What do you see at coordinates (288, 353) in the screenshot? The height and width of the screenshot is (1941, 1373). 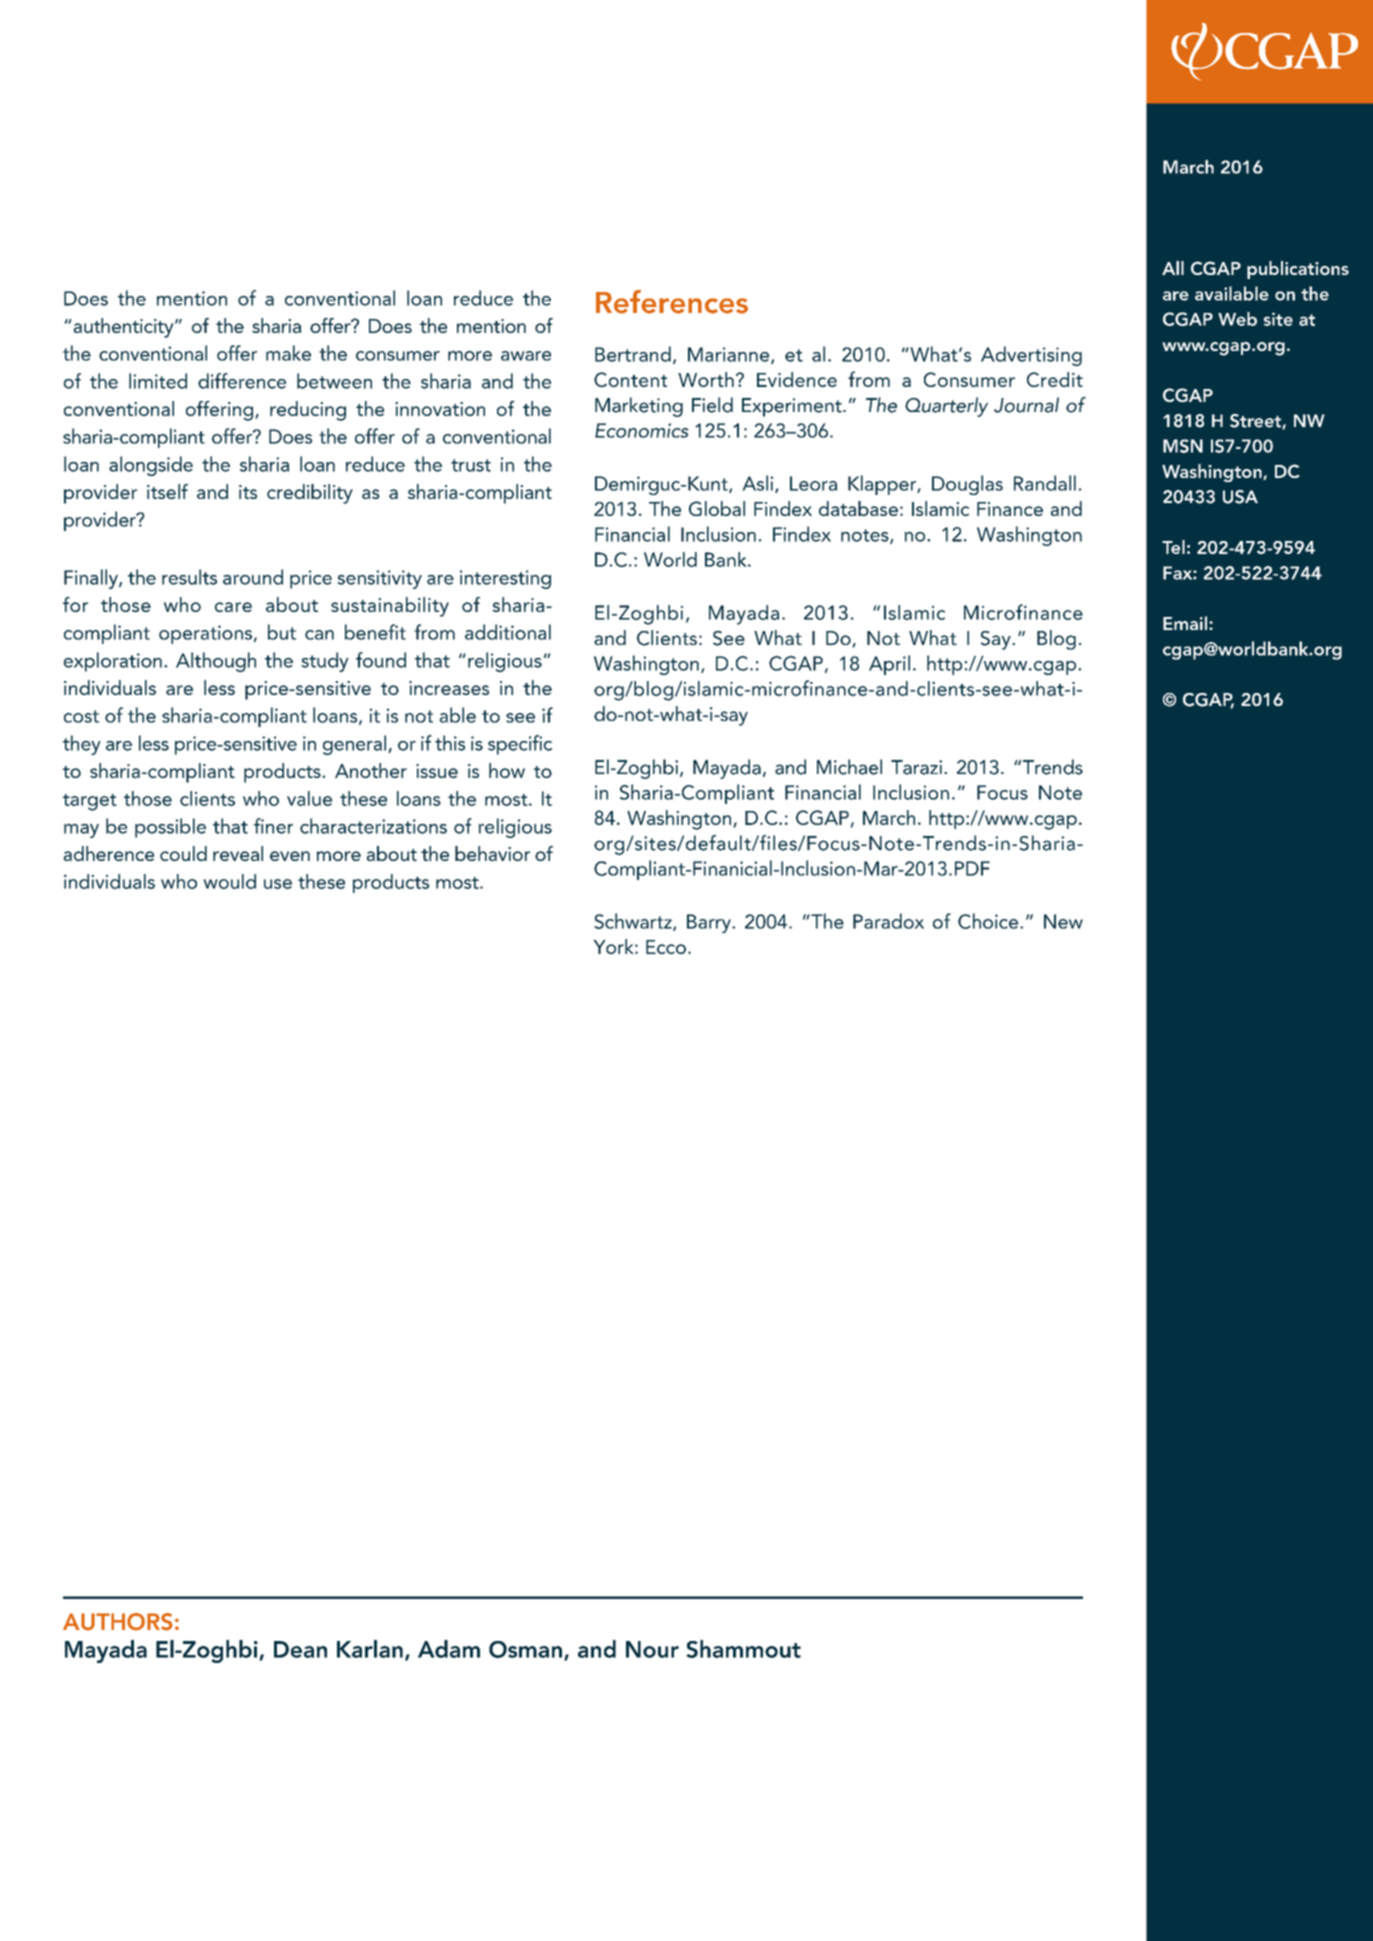 I see `make` at bounding box center [288, 353].
